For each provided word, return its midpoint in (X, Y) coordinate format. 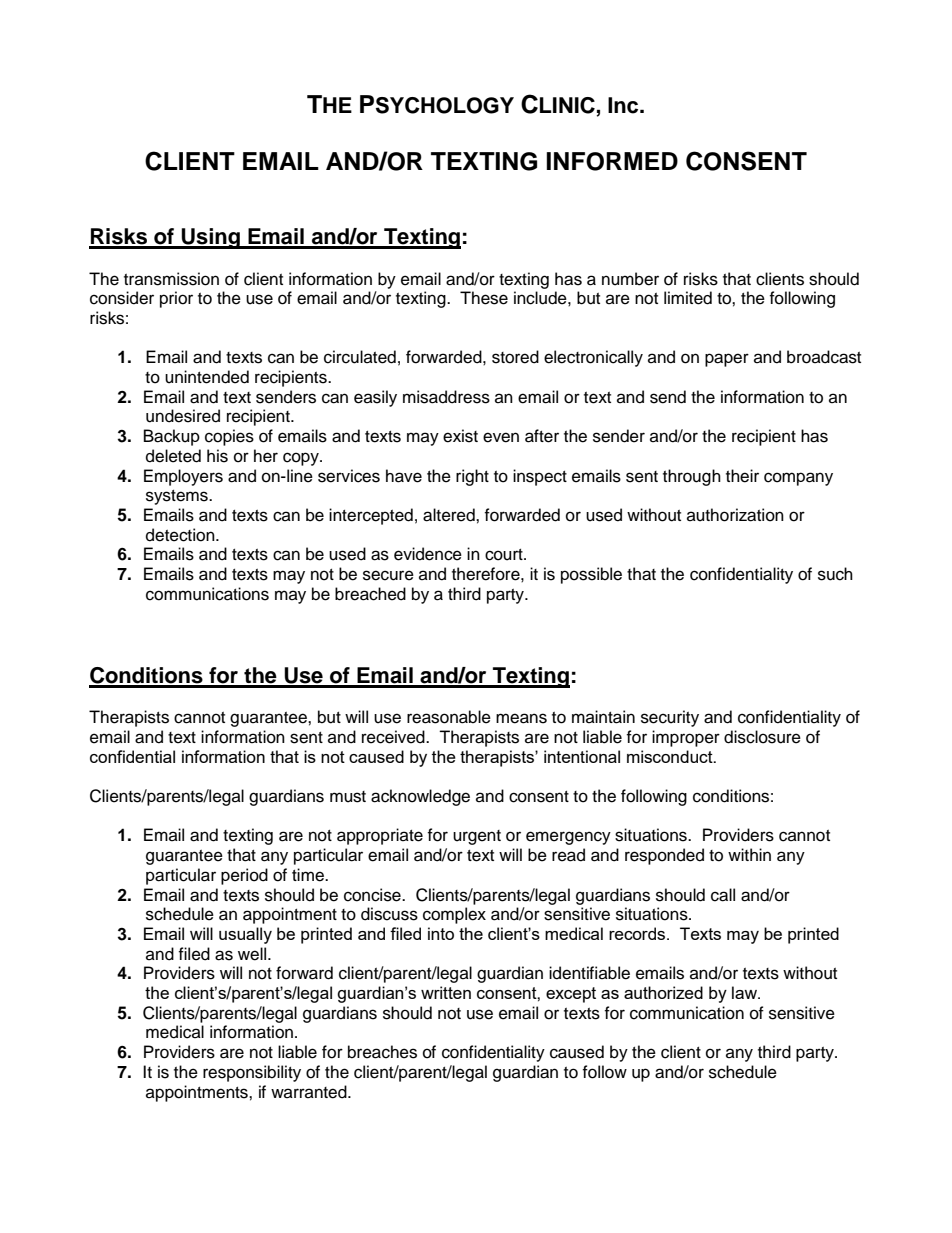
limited (688, 298)
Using (211, 238)
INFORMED (612, 161)
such (835, 574)
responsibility (252, 1073)
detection (181, 535)
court (505, 555)
